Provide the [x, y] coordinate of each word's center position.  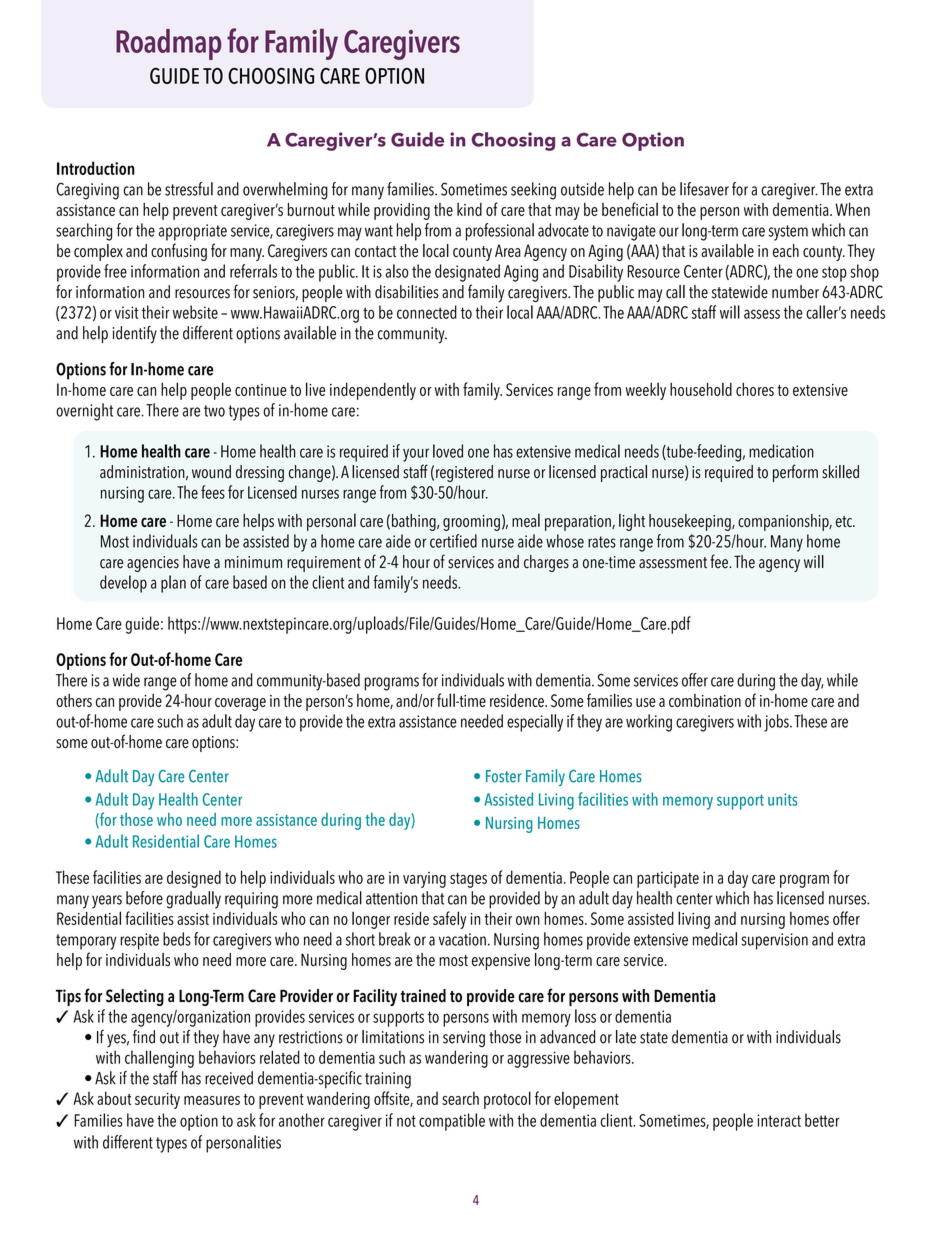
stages [468, 880]
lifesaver [704, 189]
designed [194, 879]
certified [453, 541]
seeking [533, 191]
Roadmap [168, 44]
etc [845, 521]
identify [135, 335]
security [157, 1101]
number [795, 292]
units [782, 799]
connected [427, 312]
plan [173, 584]
